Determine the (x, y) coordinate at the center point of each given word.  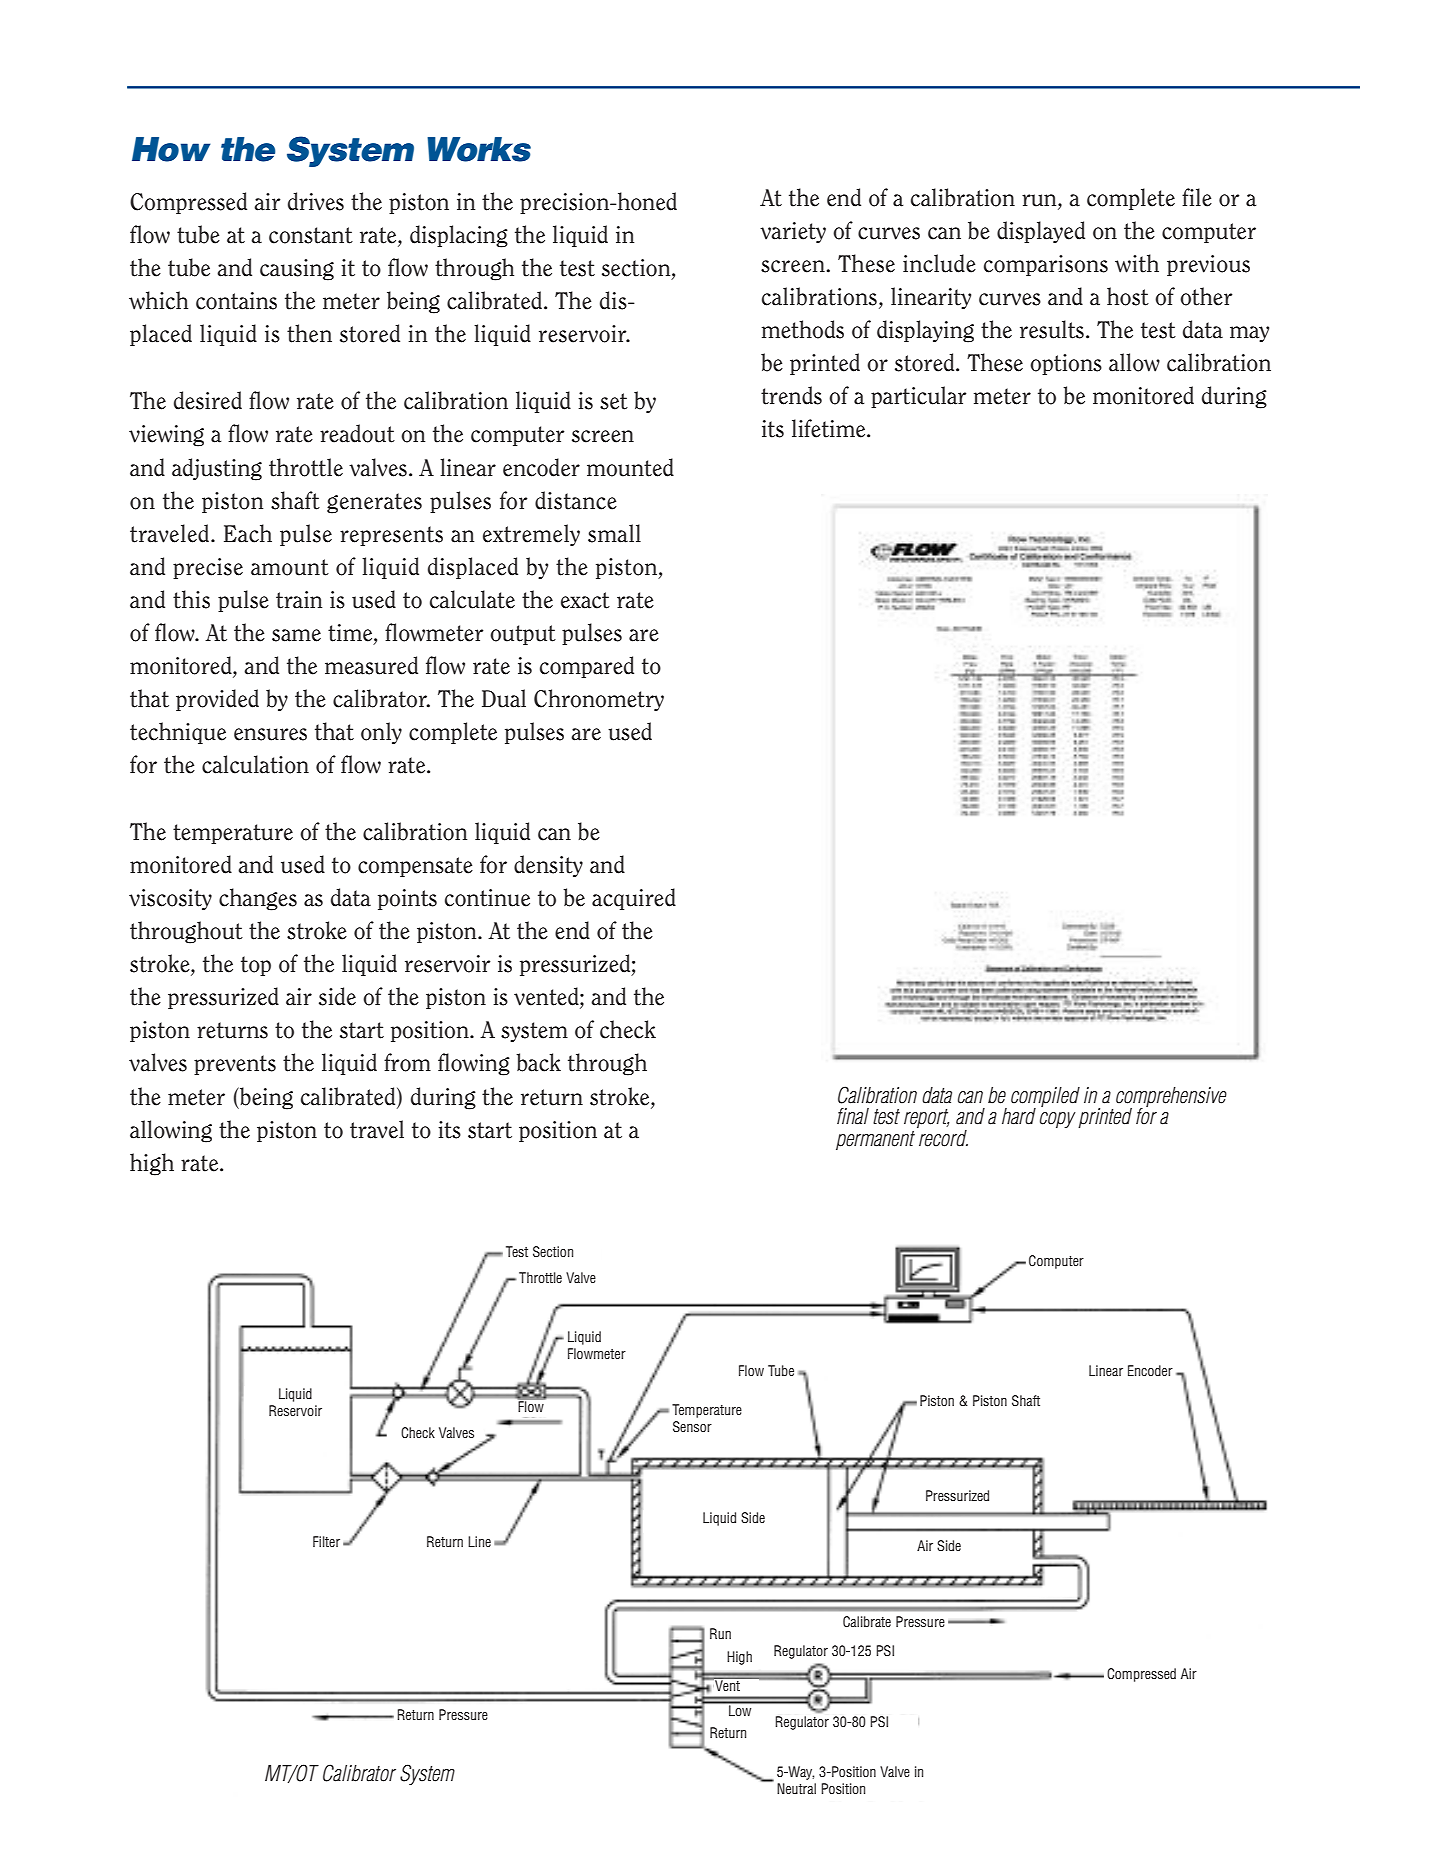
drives (316, 201)
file (1197, 197)
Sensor (692, 1426)
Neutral (796, 1788)
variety (793, 232)
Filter (326, 1541)
